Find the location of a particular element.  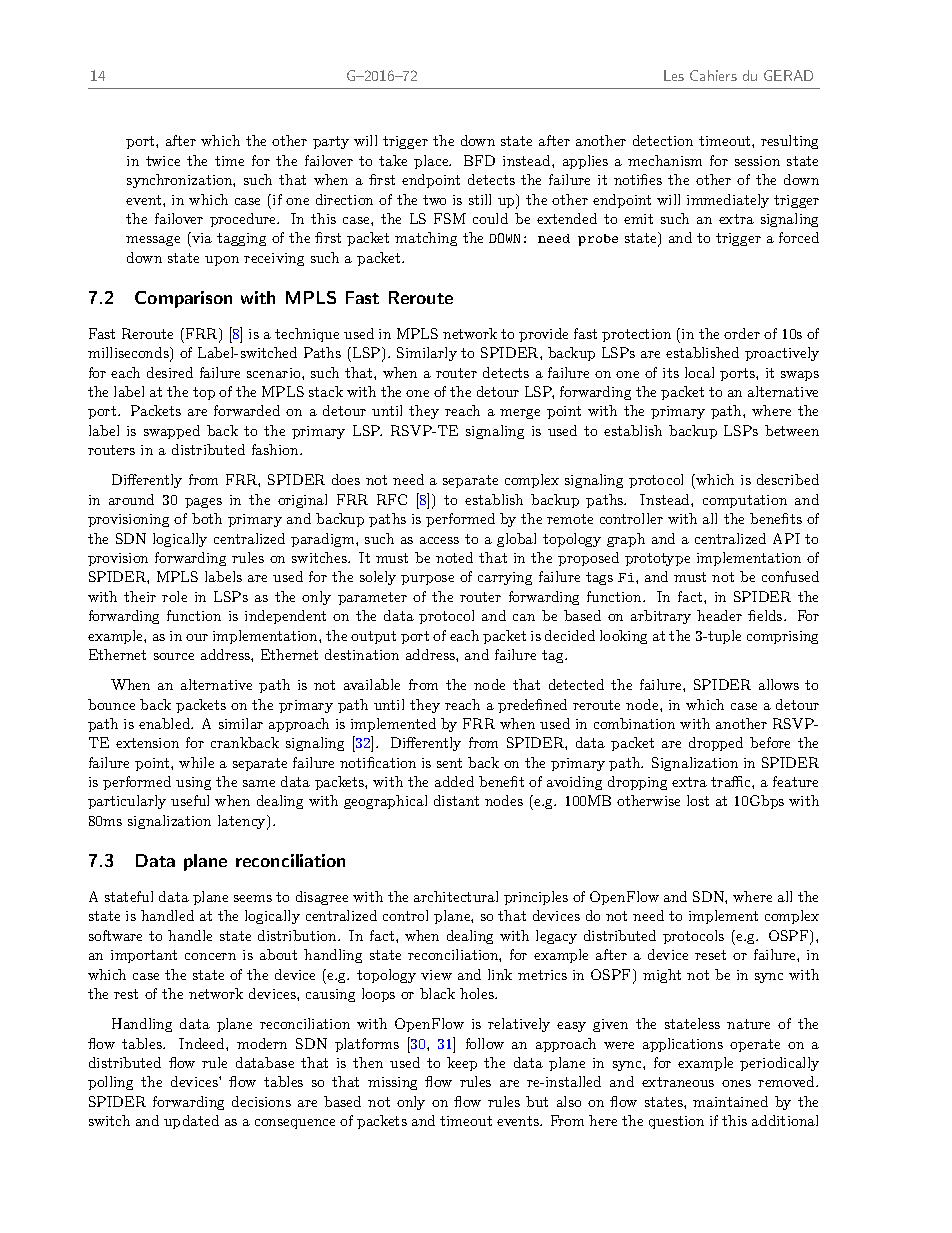

pages is located at coordinates (203, 503).
